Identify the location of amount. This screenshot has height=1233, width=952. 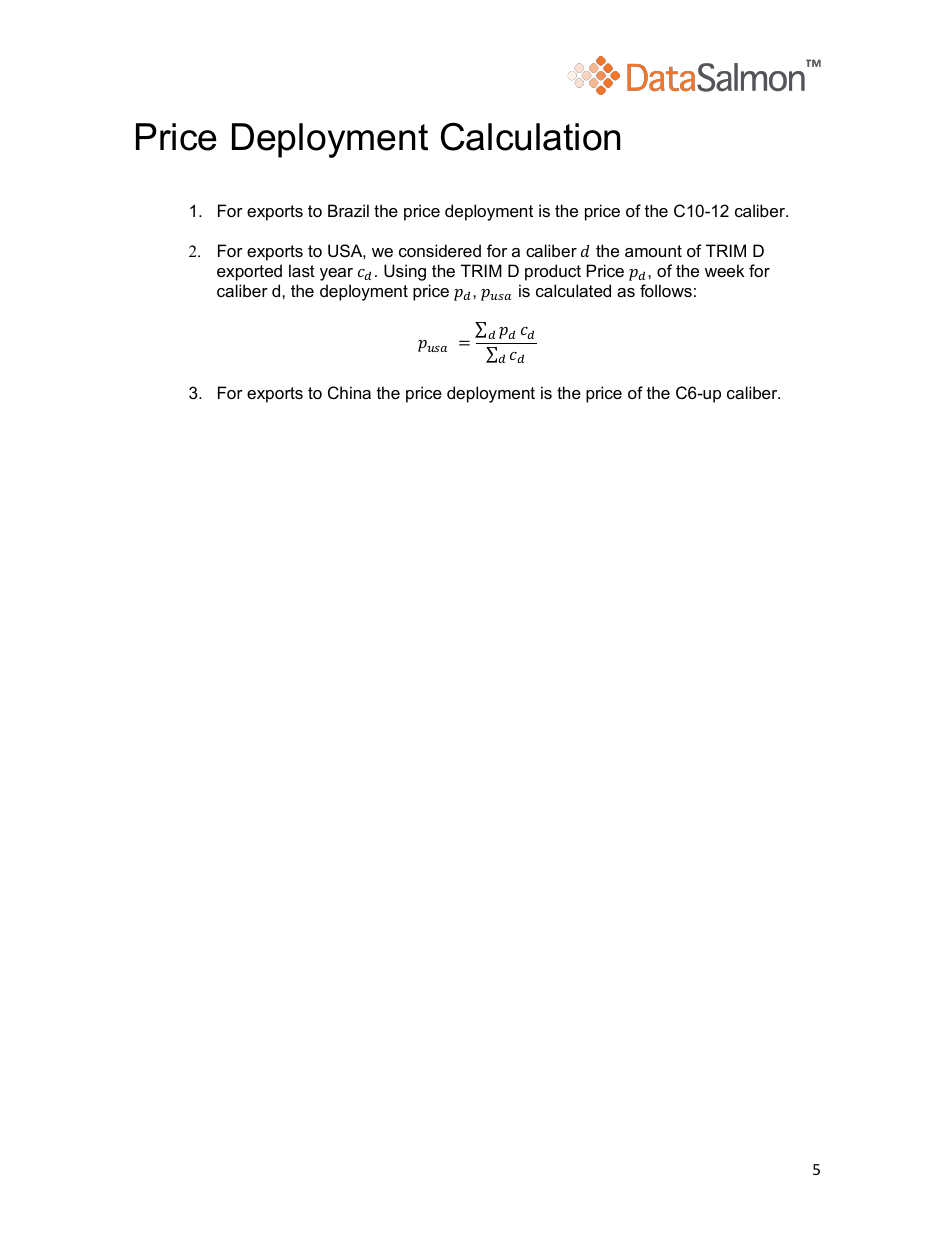
(653, 251).
